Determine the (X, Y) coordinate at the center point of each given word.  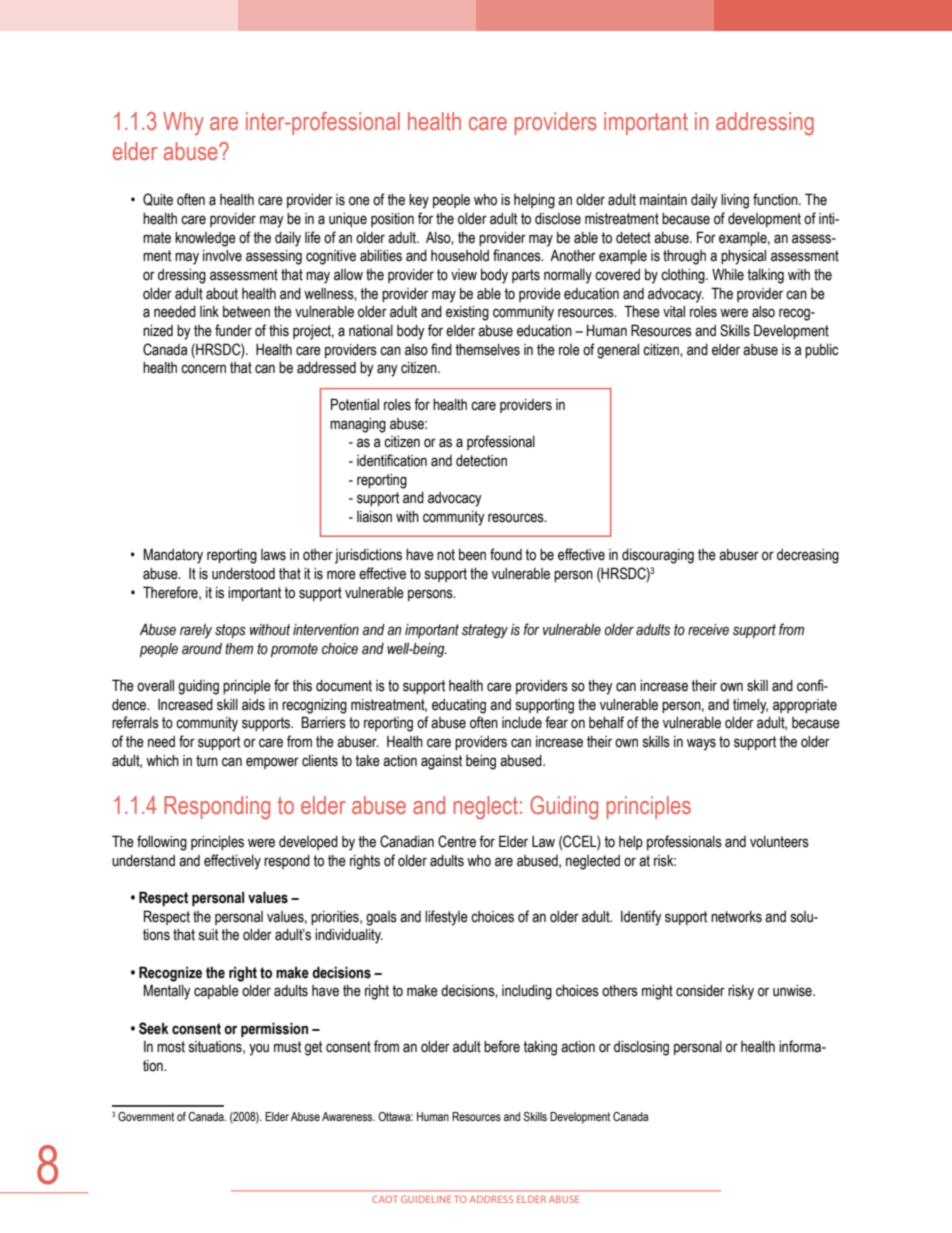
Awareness (348, 1116)
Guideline (426, 1199)
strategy (485, 631)
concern (203, 369)
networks (736, 917)
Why (183, 123)
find (441, 349)
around (202, 649)
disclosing (641, 1048)
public (822, 351)
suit (208, 935)
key (419, 201)
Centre (457, 841)
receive (708, 630)
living (735, 201)
